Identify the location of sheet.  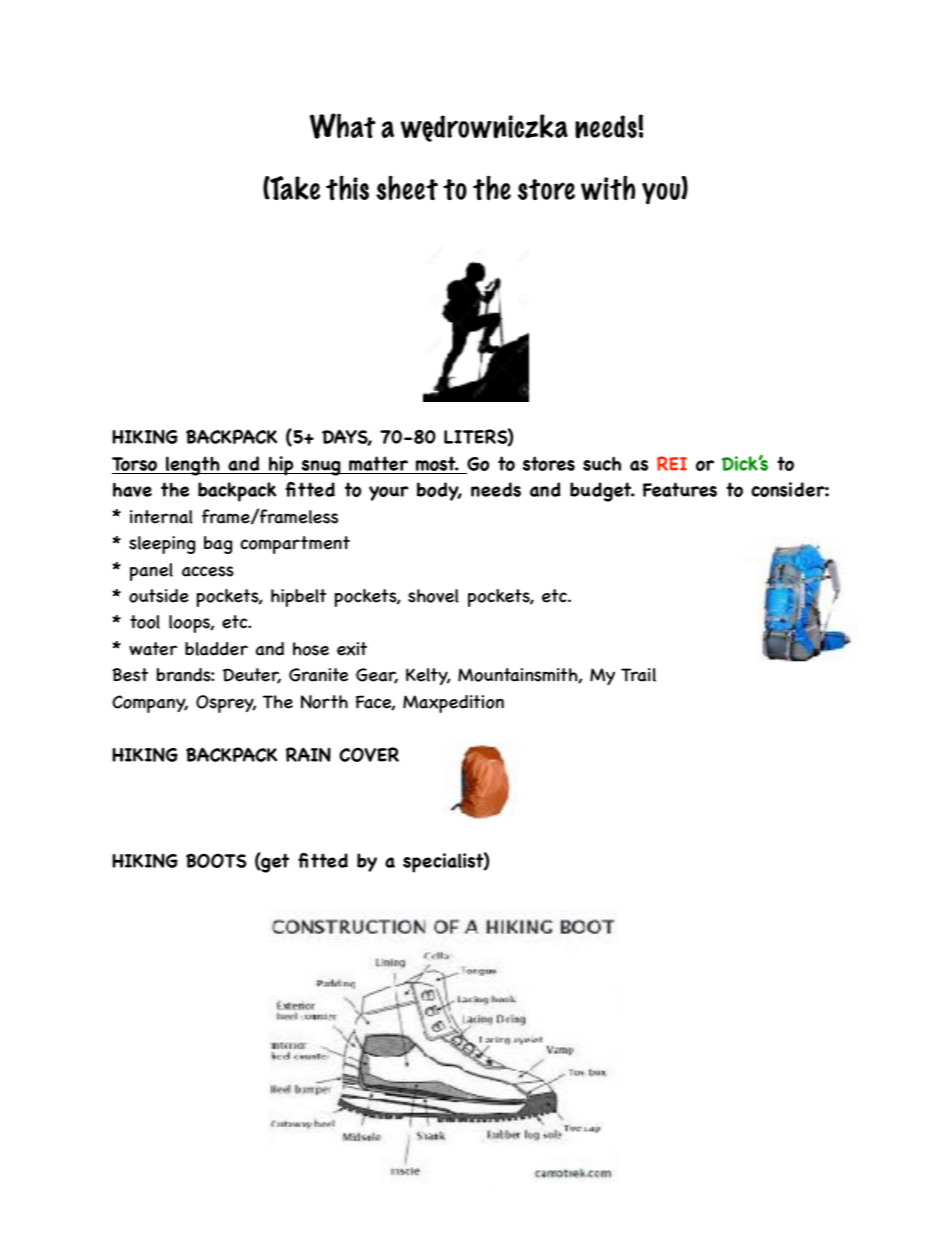
(407, 187).
